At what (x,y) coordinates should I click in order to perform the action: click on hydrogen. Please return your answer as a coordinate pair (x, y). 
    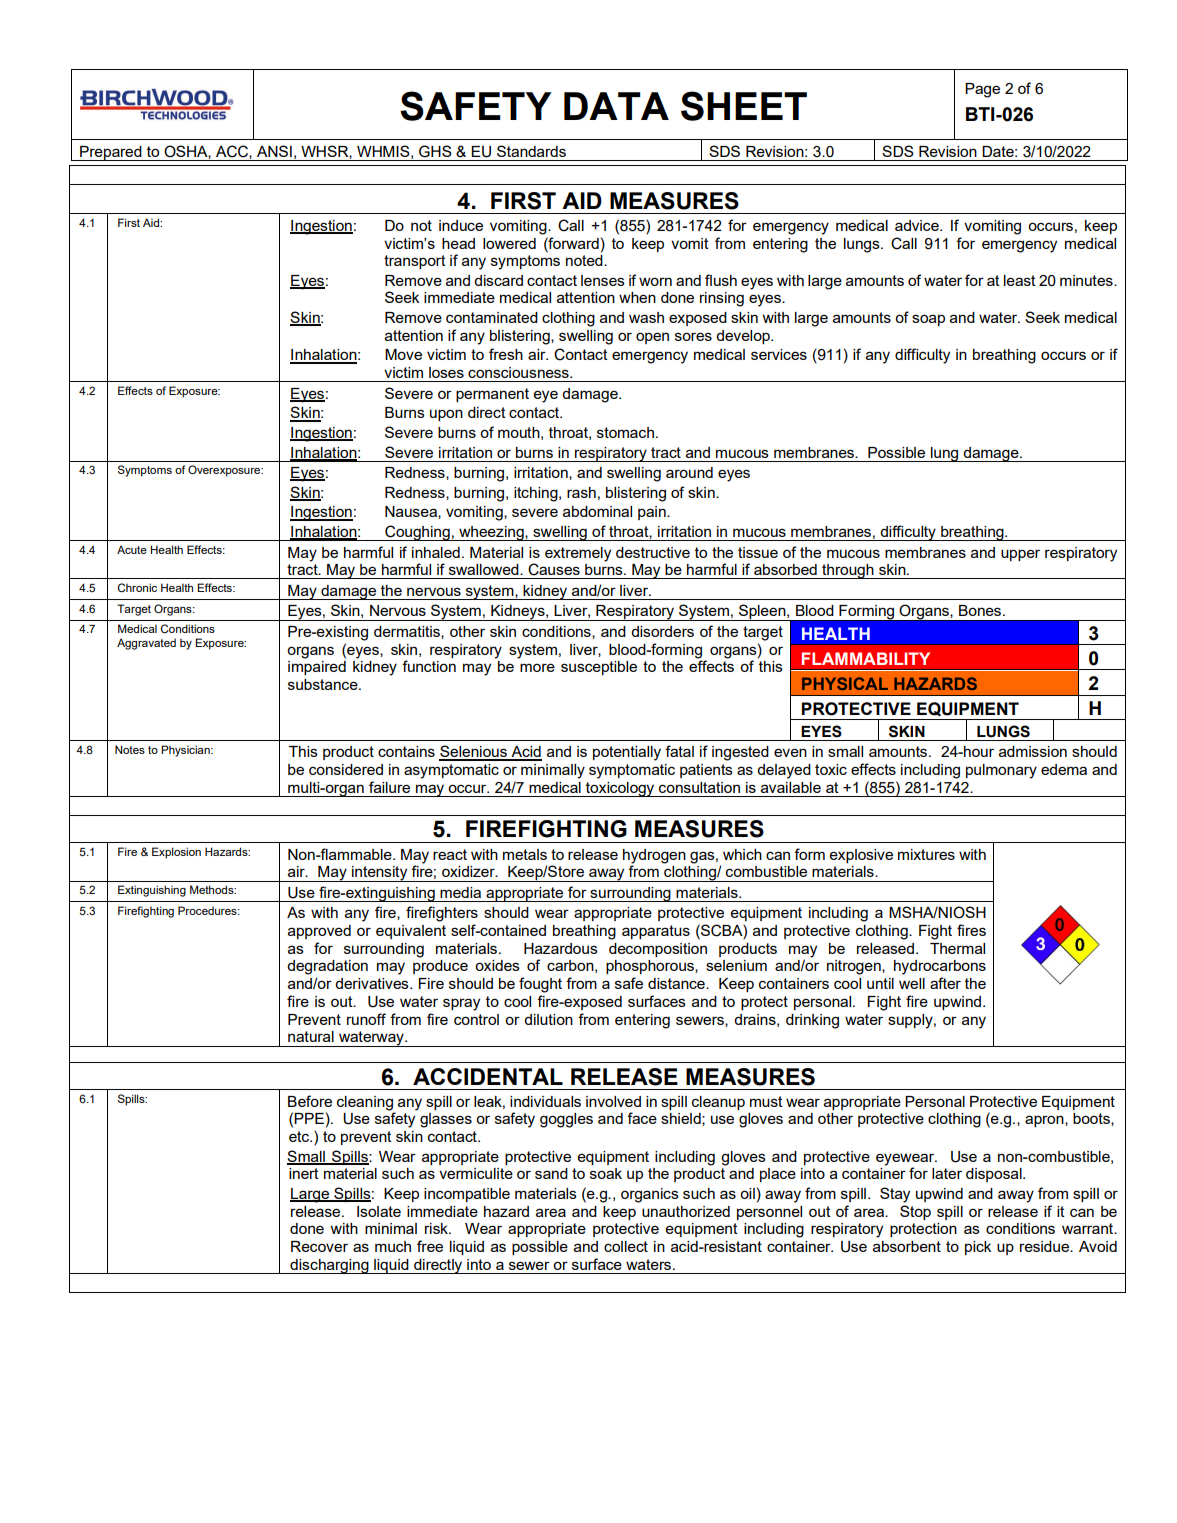
    Looking at the image, I should click on (654, 856).
